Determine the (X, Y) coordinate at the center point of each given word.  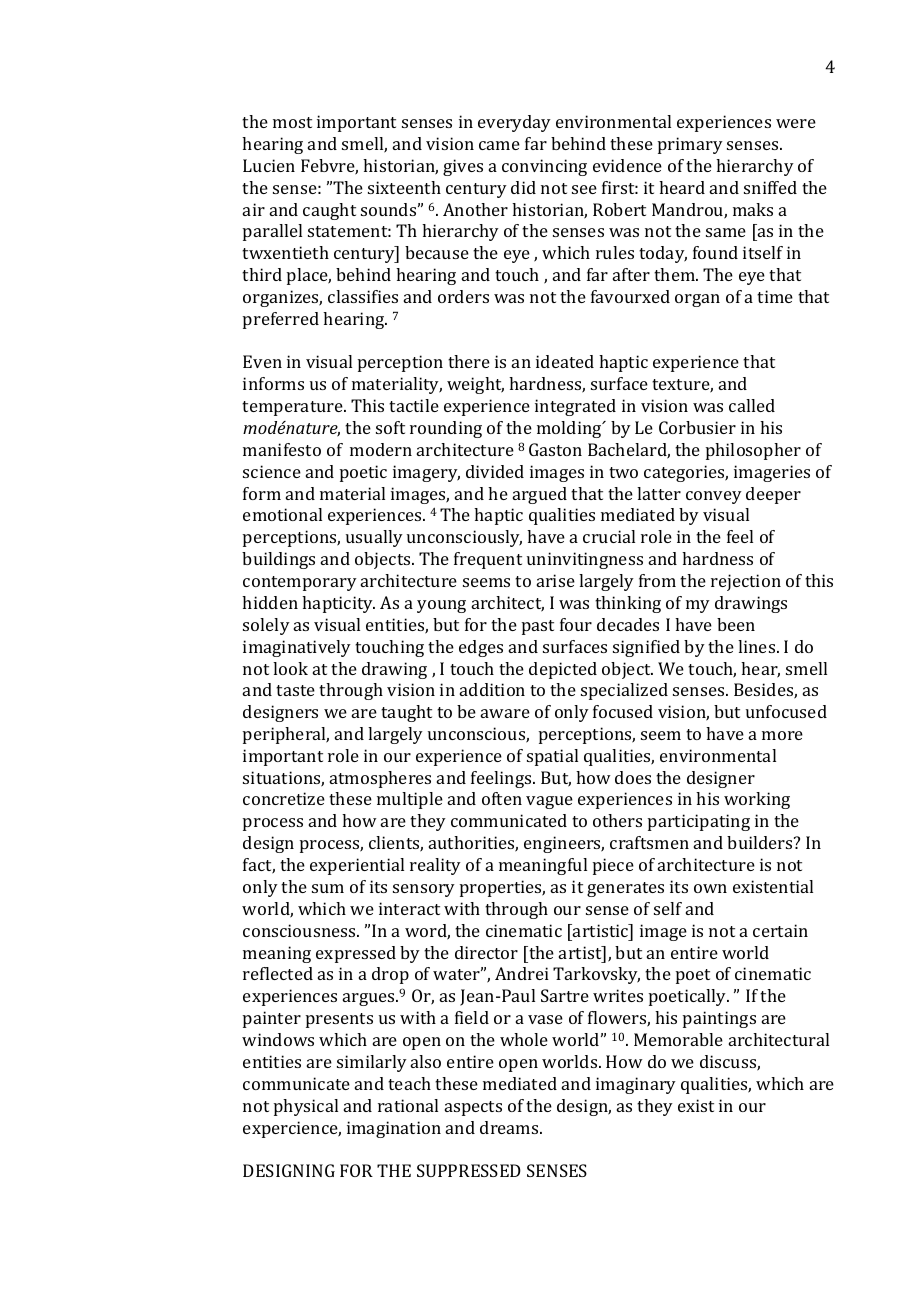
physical (306, 1107)
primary (690, 145)
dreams (510, 1127)
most (292, 122)
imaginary (636, 1085)
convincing (544, 167)
